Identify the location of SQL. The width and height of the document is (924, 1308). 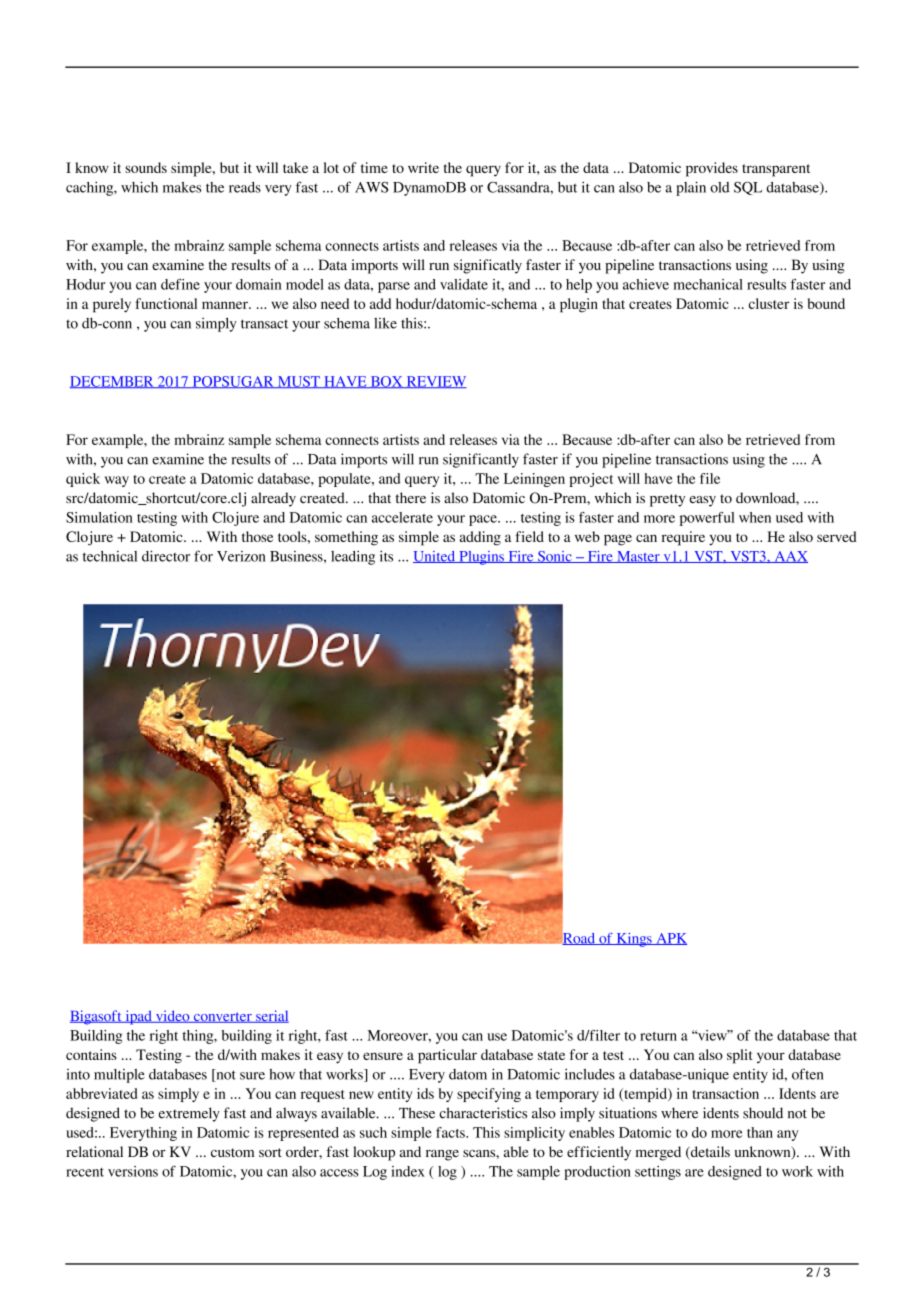
(748, 188).
